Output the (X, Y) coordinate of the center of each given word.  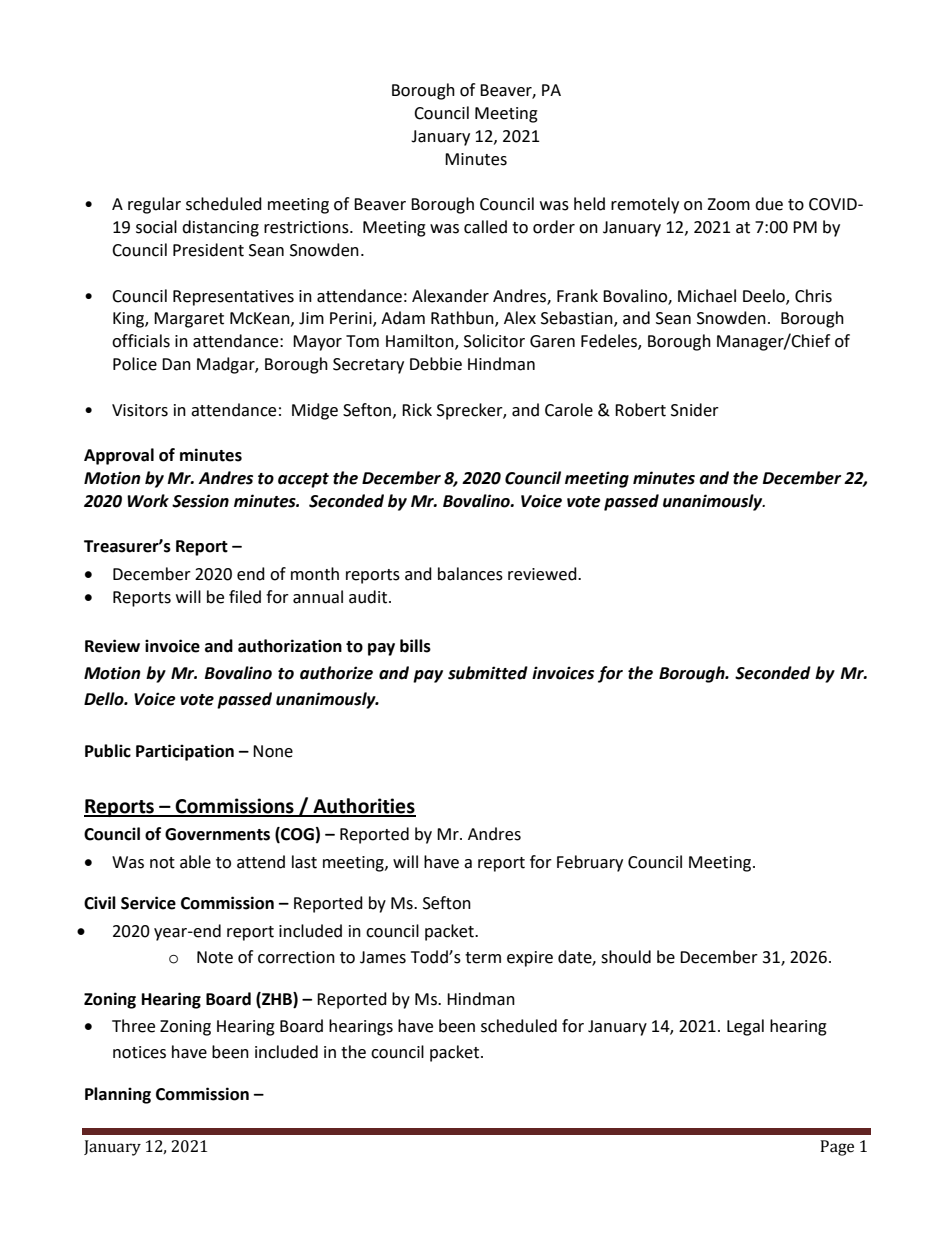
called (485, 227)
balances (470, 574)
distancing (220, 228)
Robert (640, 410)
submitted (488, 673)
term (483, 958)
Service (148, 903)
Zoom (728, 204)
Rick (417, 410)
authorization (290, 646)
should (626, 957)
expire (530, 959)
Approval (119, 456)
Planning (118, 1095)
